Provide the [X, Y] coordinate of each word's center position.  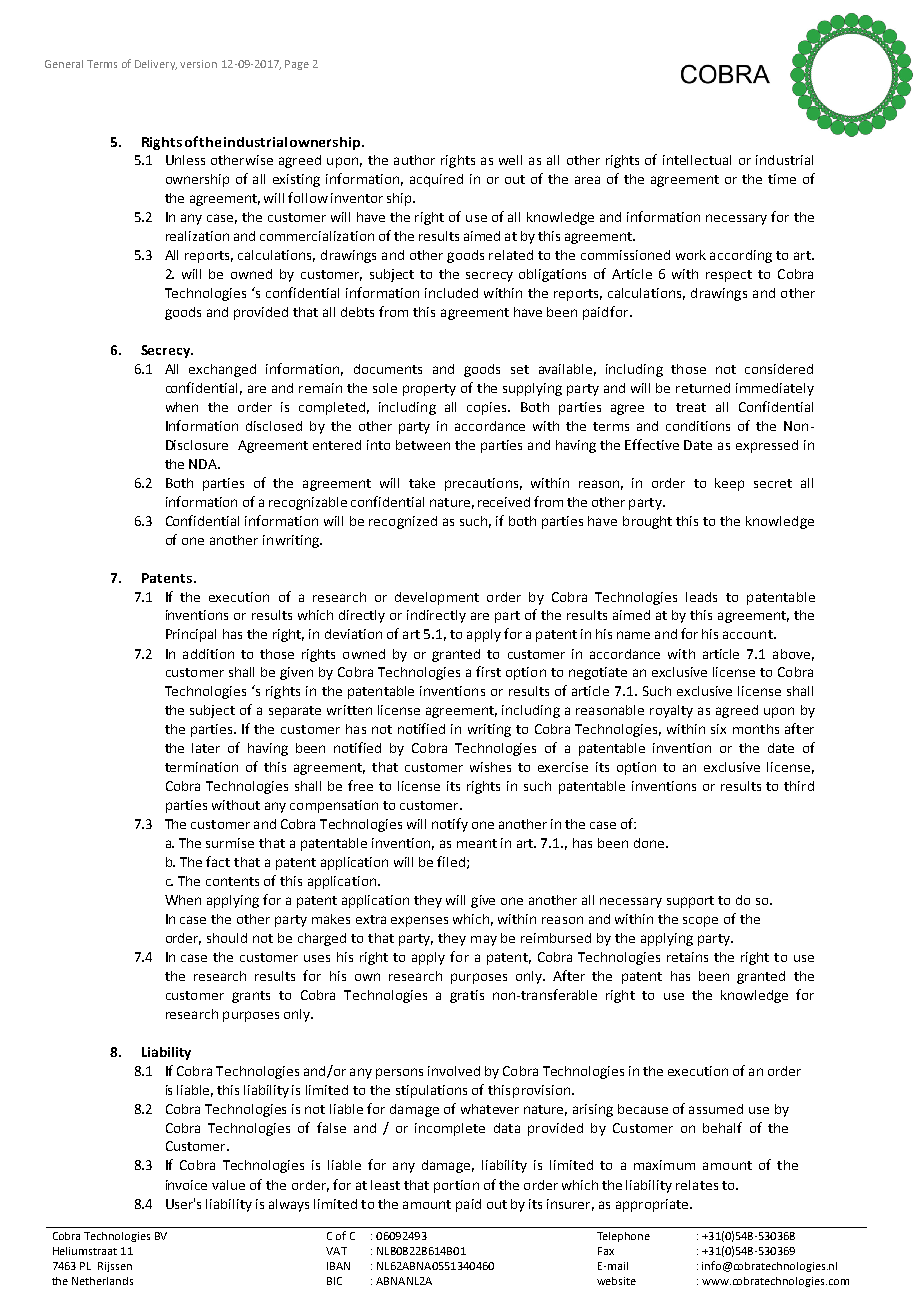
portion [456, 1186]
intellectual [697, 160]
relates [697, 1185]
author [414, 160]
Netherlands [102, 1281]
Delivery [156, 65]
